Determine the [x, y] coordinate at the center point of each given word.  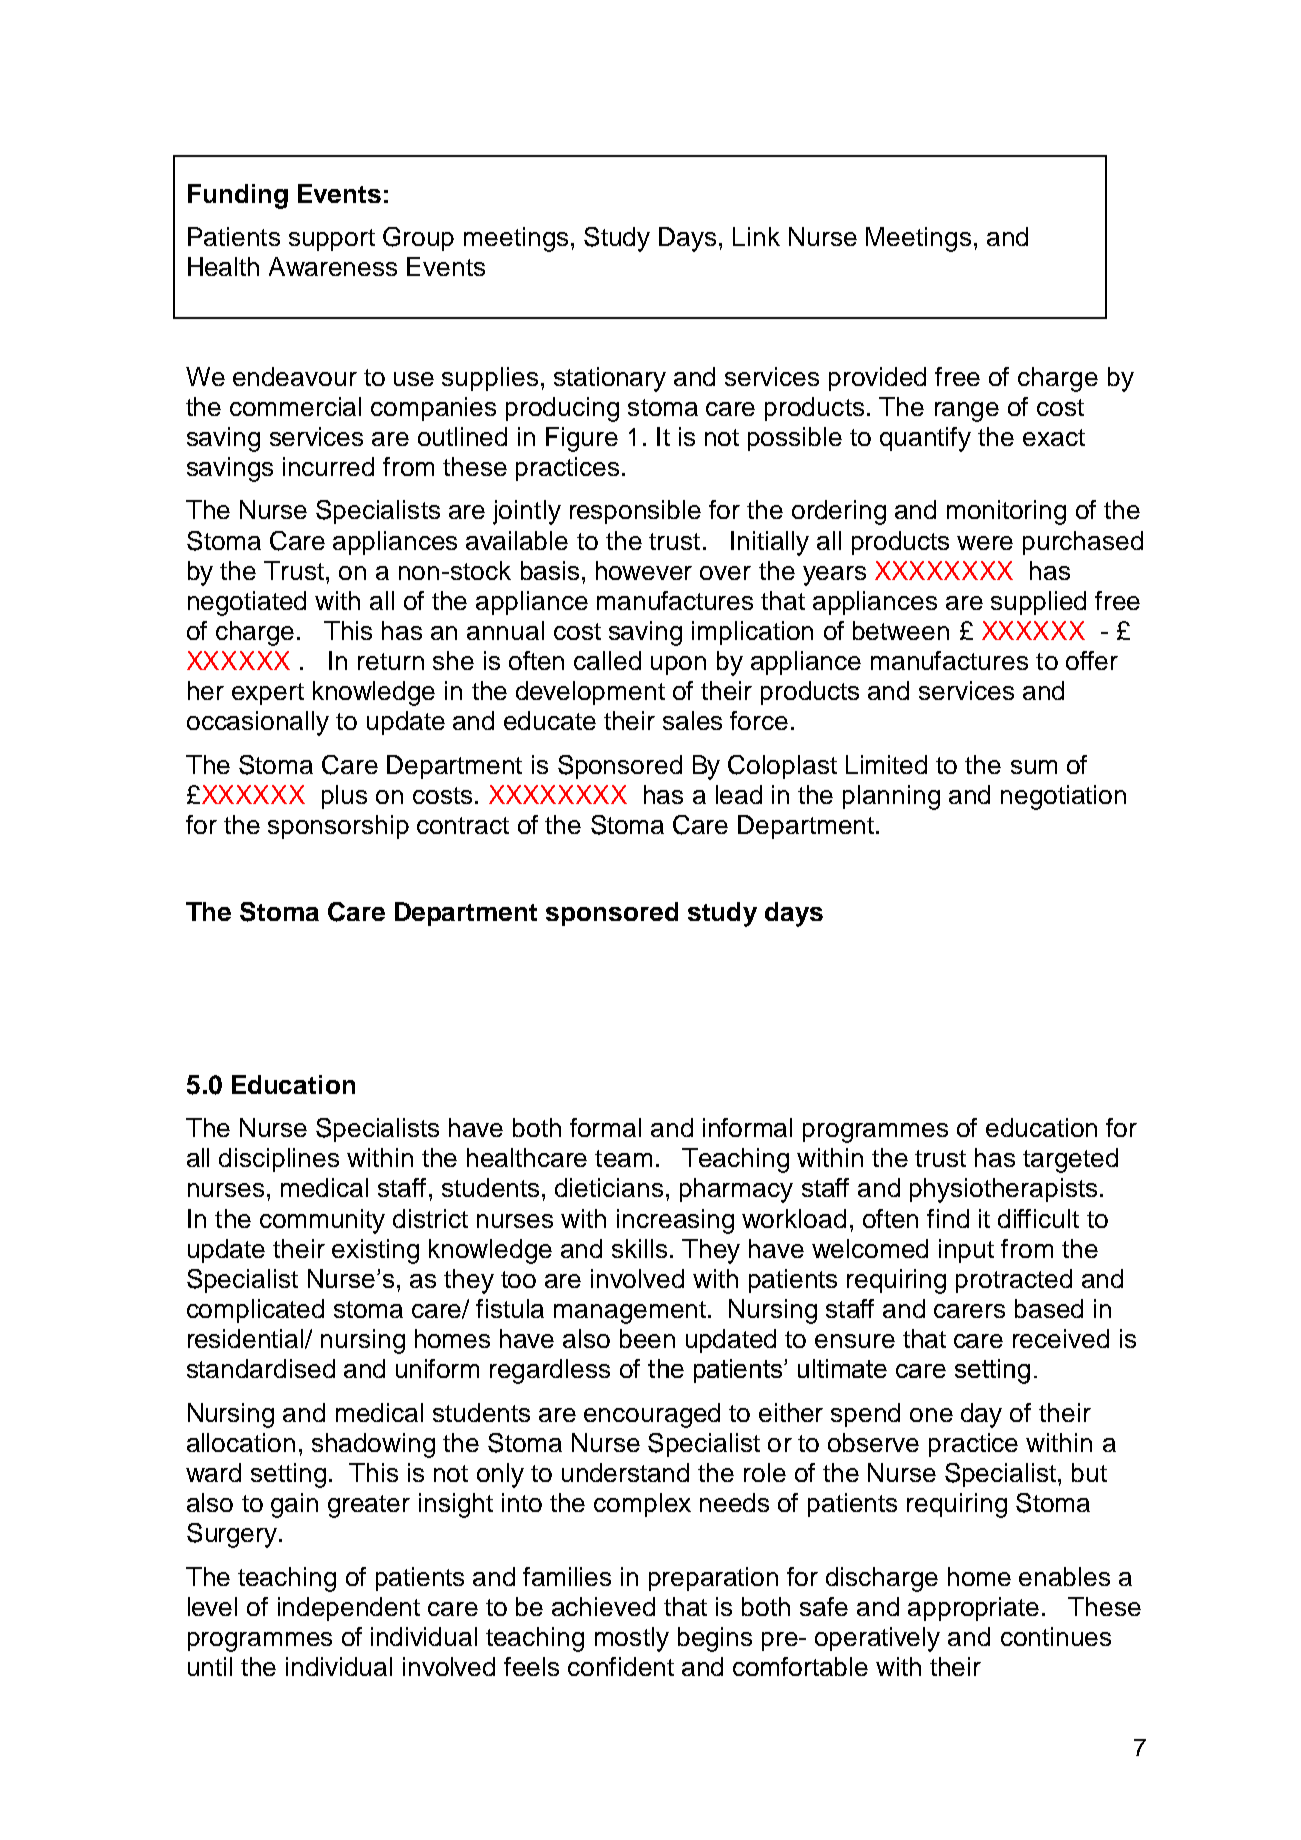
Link [756, 236]
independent [349, 1609]
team [623, 1158]
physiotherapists [1003, 1190]
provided [877, 379]
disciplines [279, 1160]
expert [268, 694]
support [332, 240]
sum [1034, 767]
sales [692, 720]
